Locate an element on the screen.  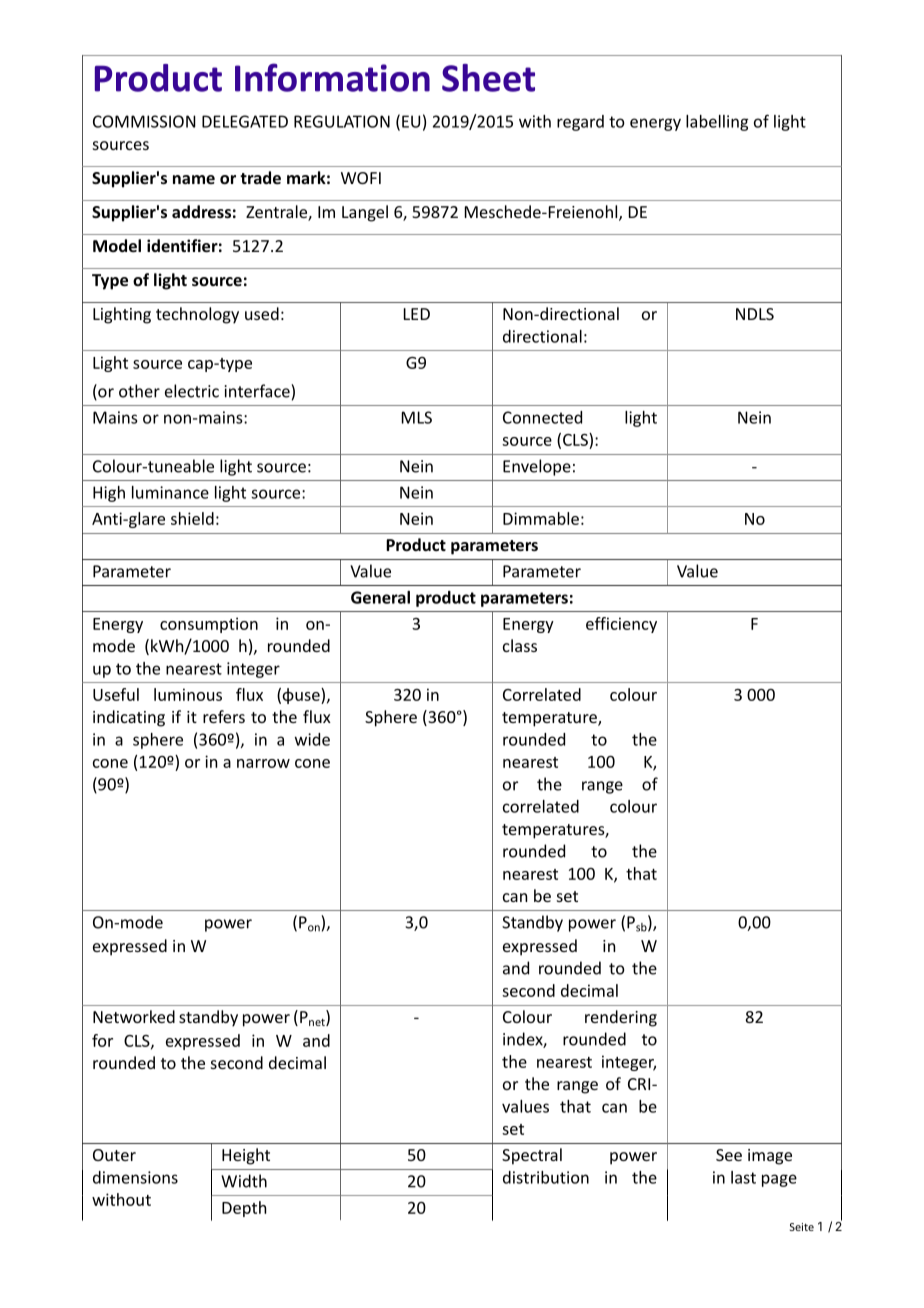
labelling is located at coordinates (717, 123).
